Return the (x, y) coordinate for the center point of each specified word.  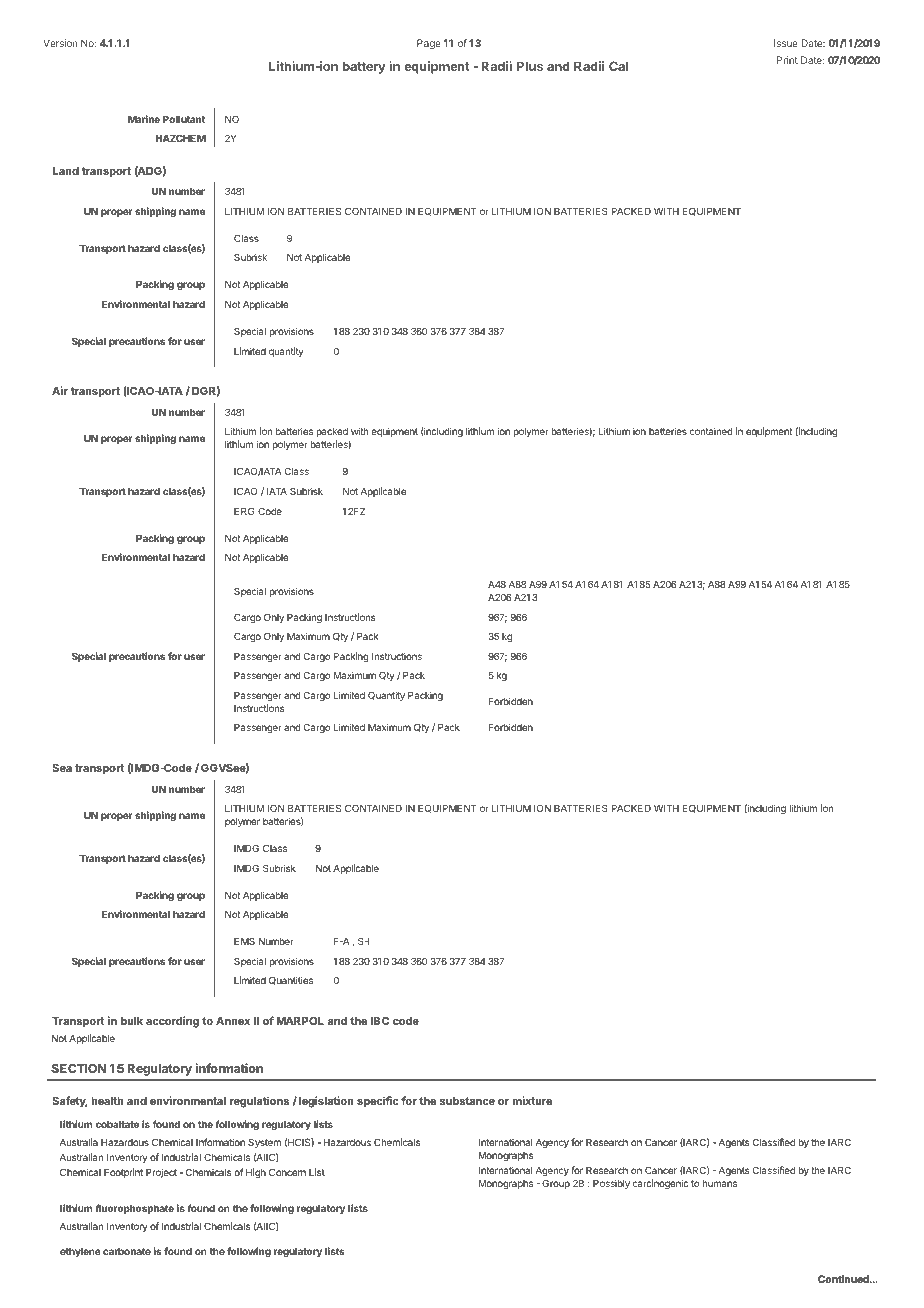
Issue (786, 43)
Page (429, 44)
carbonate (127, 1251)
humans (719, 1183)
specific (378, 1102)
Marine (144, 119)
